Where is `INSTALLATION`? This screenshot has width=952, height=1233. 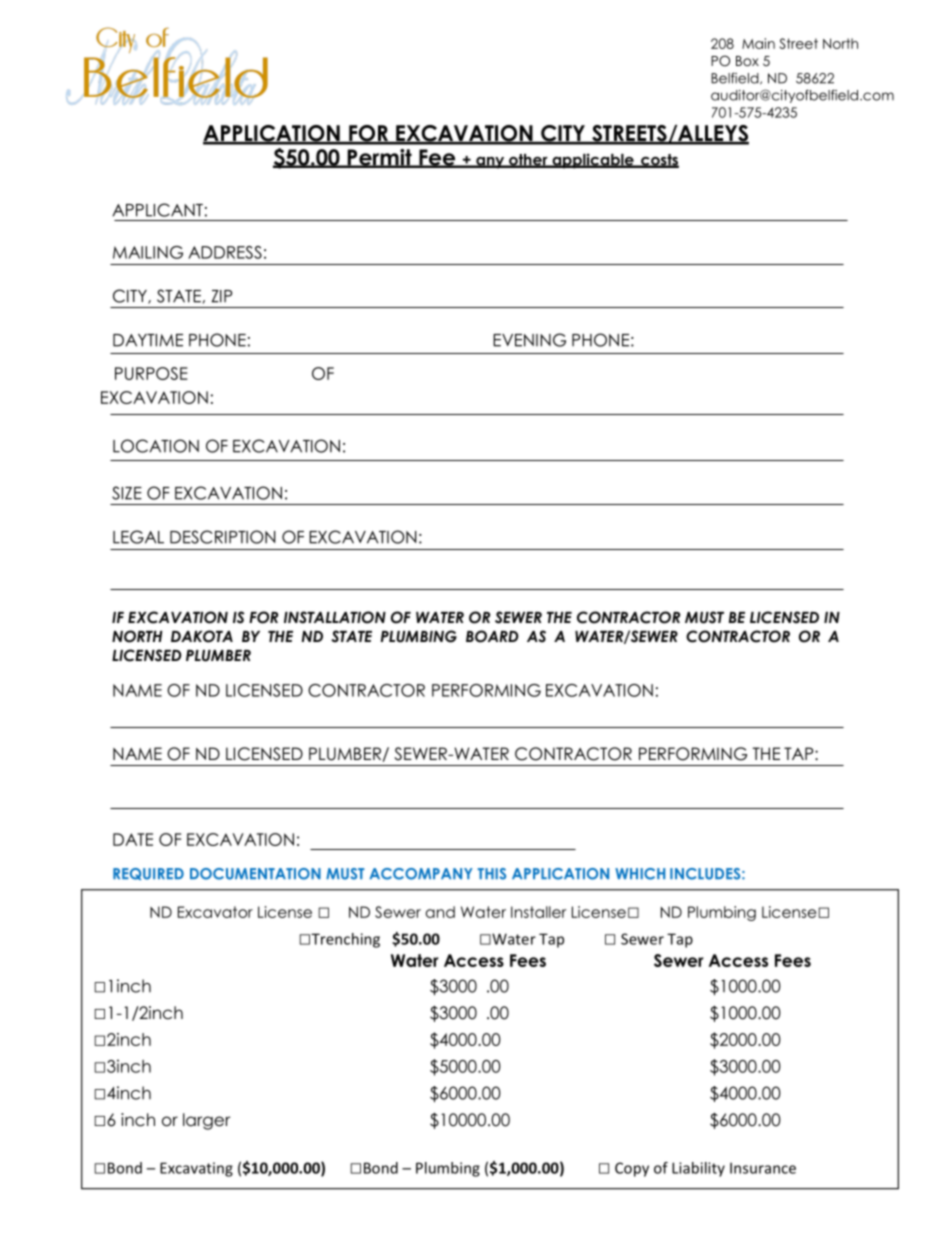
INSTALLATION is located at coordinates (335, 617).
